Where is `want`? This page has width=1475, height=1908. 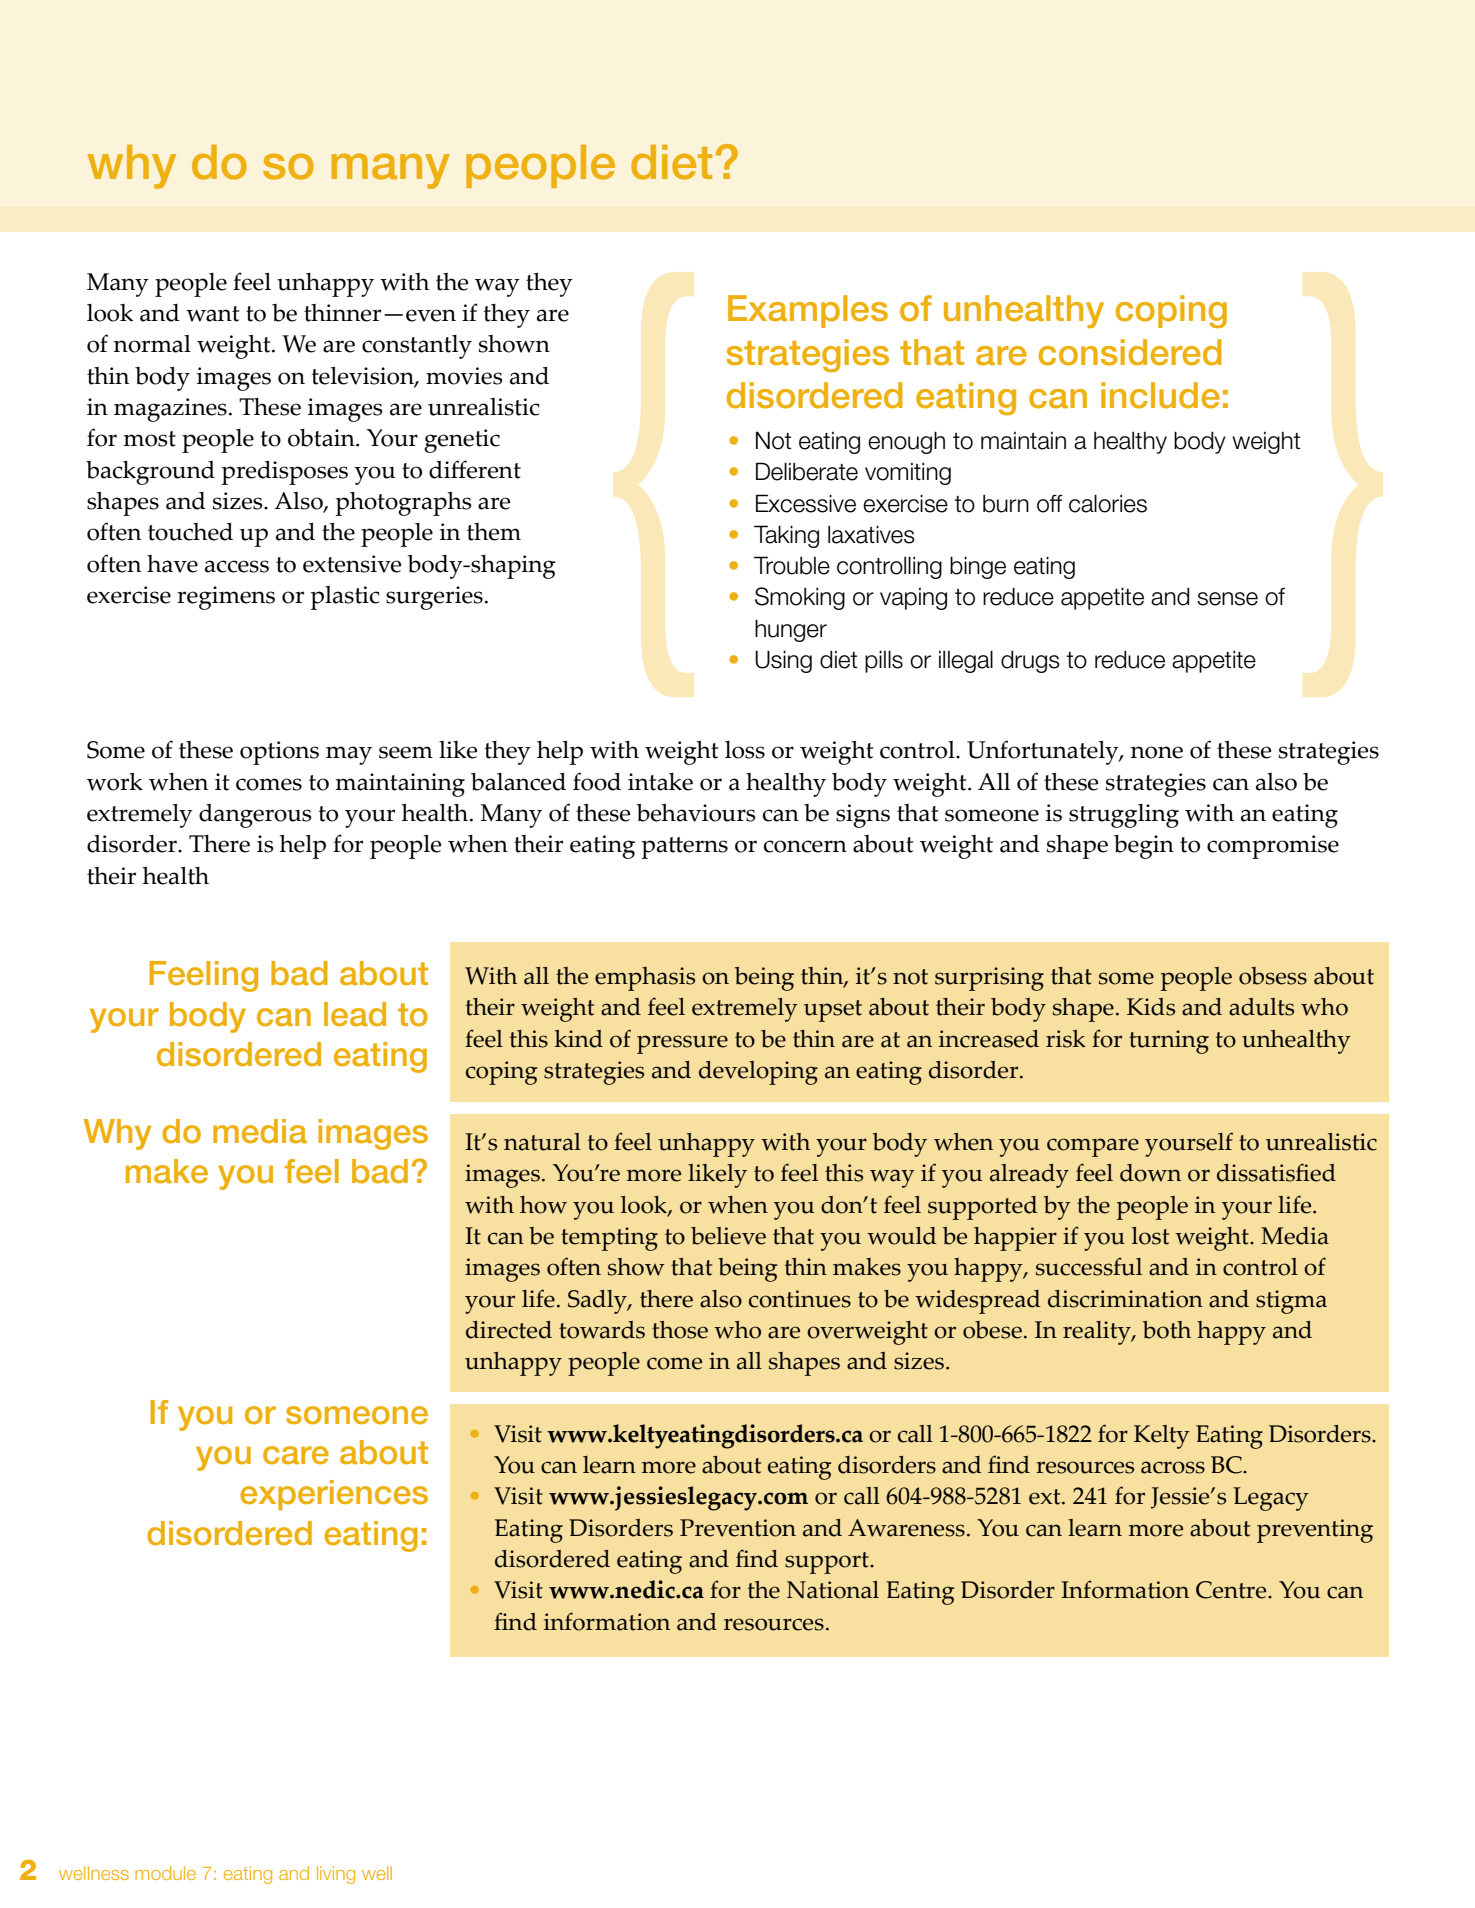 want is located at coordinates (213, 314).
